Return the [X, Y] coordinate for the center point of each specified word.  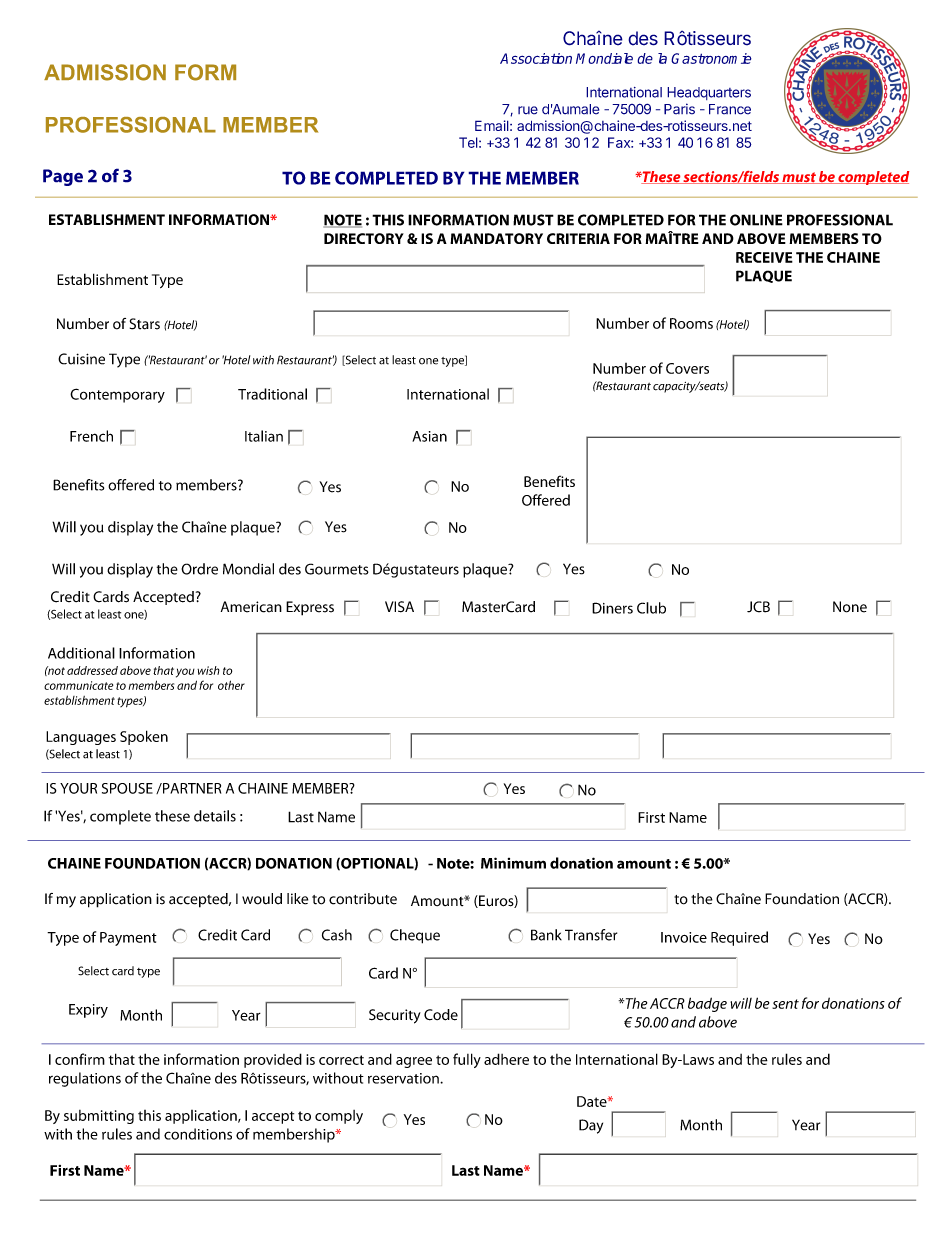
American [251, 607]
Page [63, 177]
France [730, 109]
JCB [758, 607]
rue [528, 110]
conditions [198, 1134]
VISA [399, 607]
